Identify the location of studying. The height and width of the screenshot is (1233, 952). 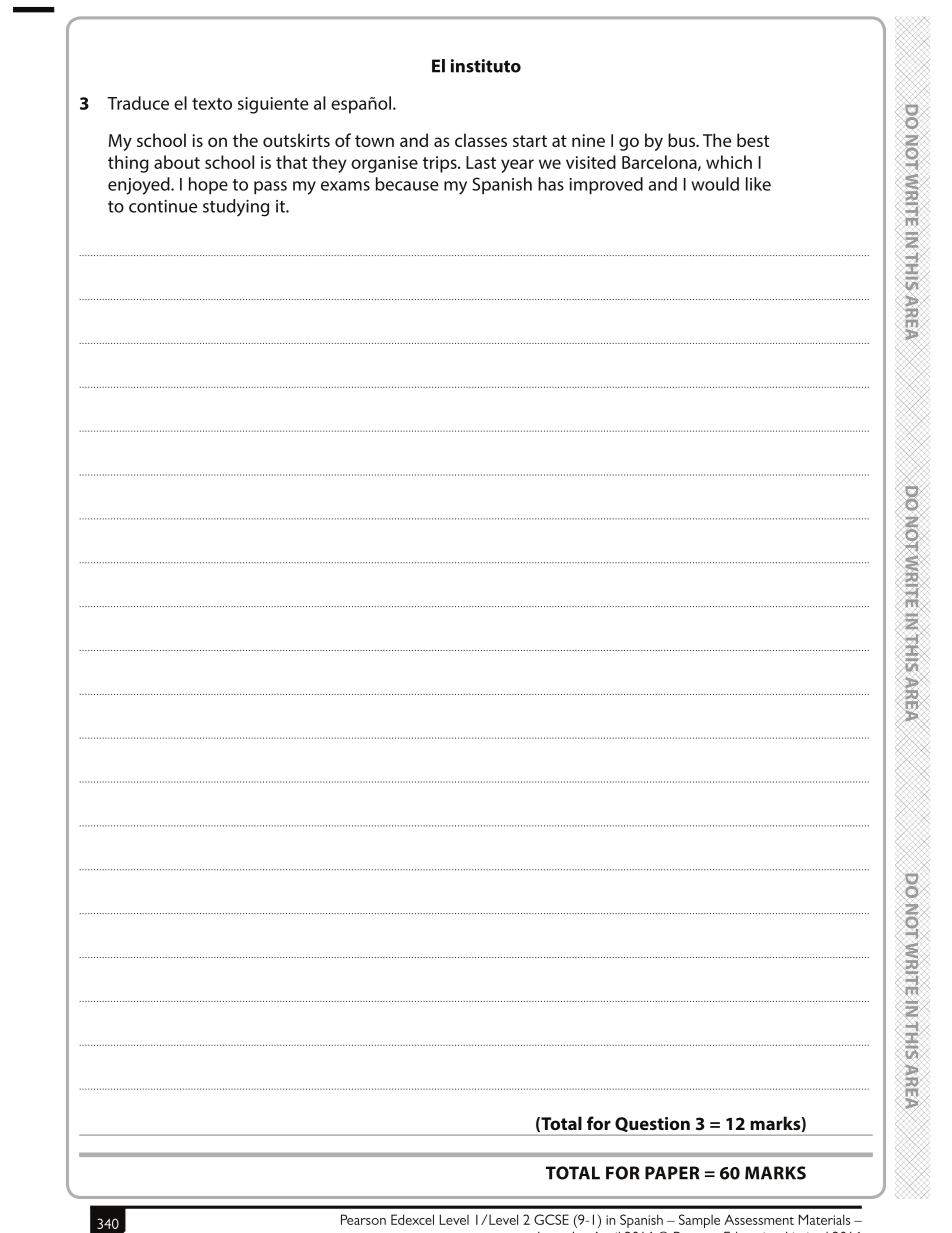
(236, 208).
